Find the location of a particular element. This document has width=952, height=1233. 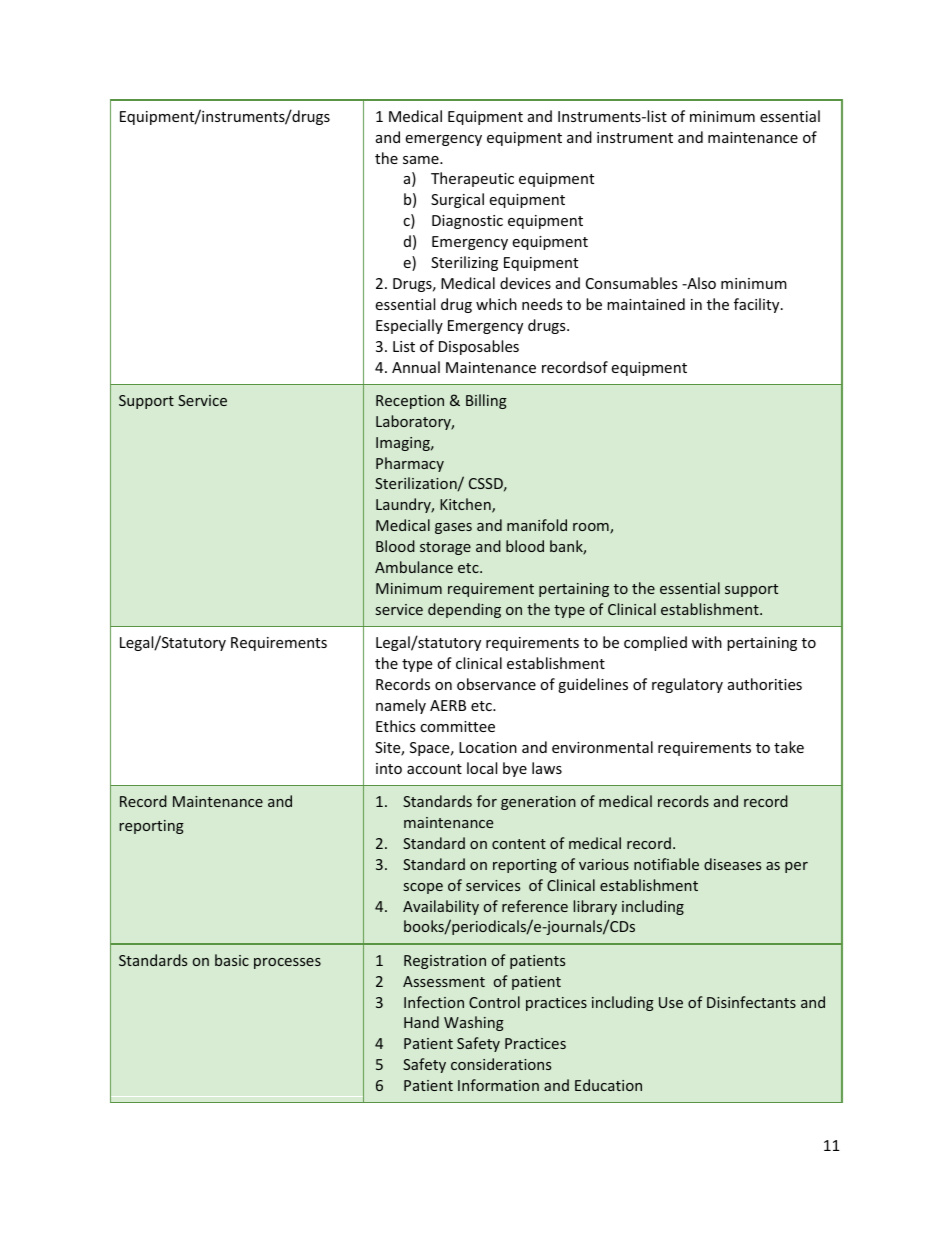

depending is located at coordinates (464, 610).
